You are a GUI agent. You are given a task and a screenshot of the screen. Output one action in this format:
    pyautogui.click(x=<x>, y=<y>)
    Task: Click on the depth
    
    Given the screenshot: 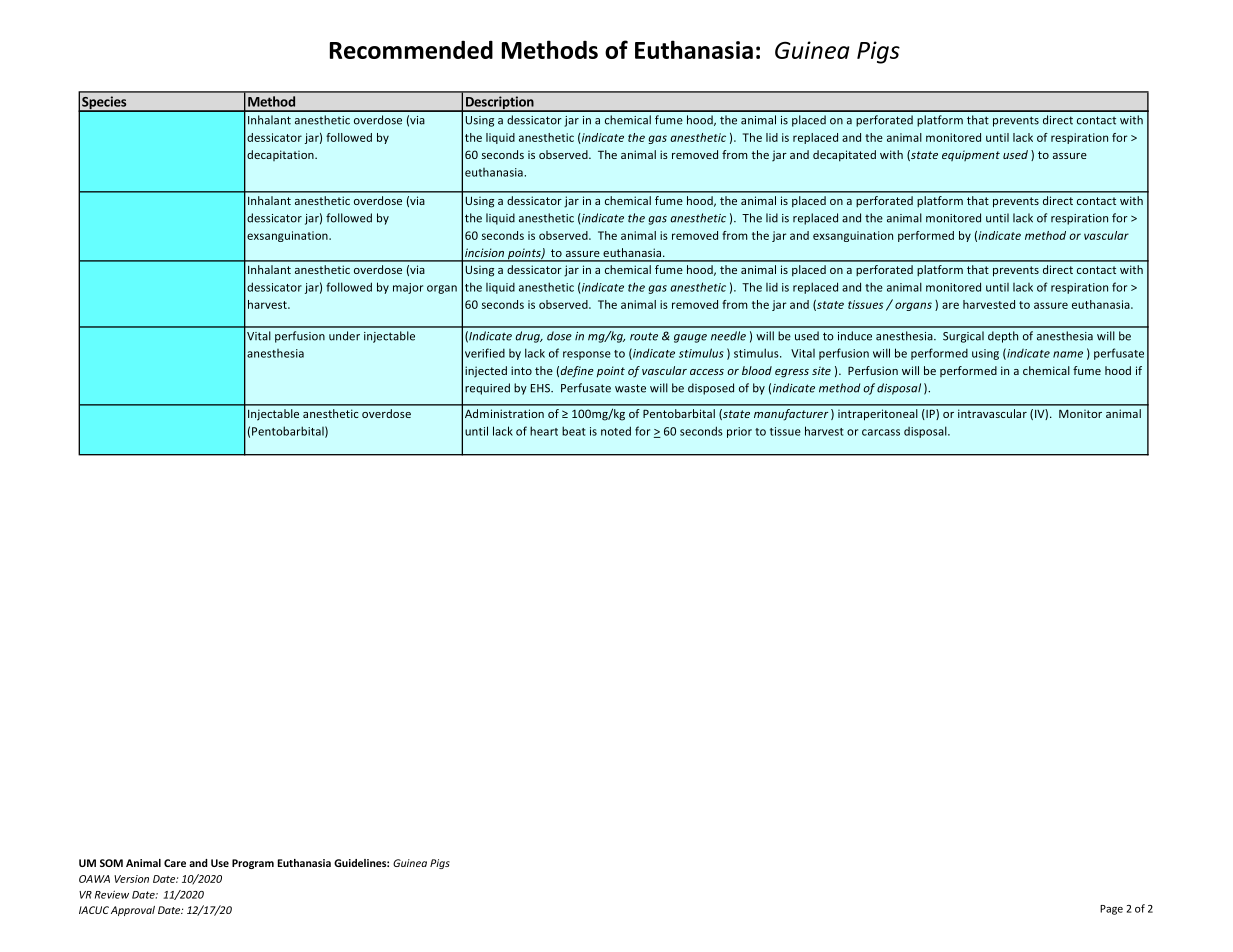 What is the action you would take?
    pyautogui.click(x=1003, y=337)
